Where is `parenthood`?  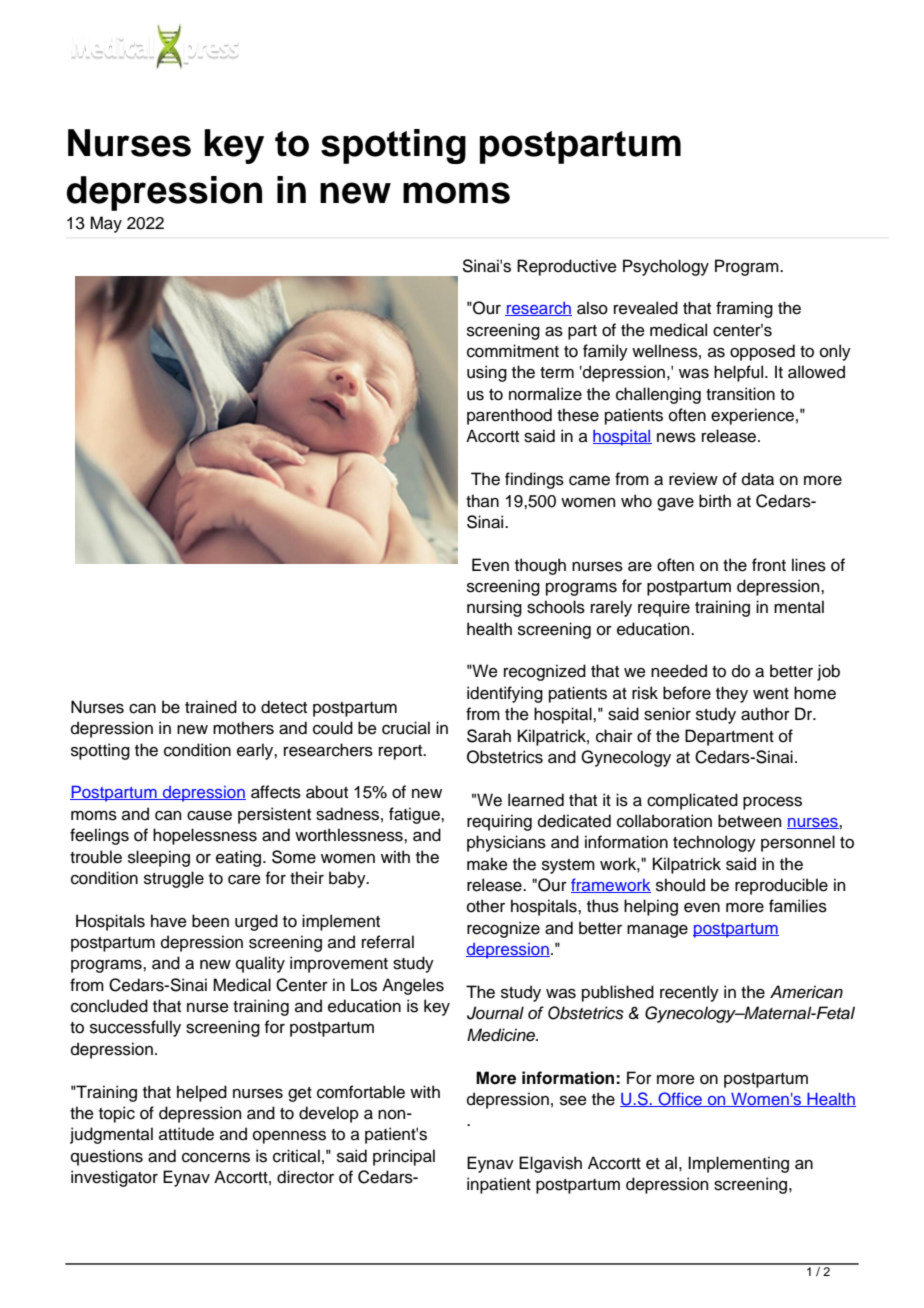
parenthood is located at coordinates (509, 416).
